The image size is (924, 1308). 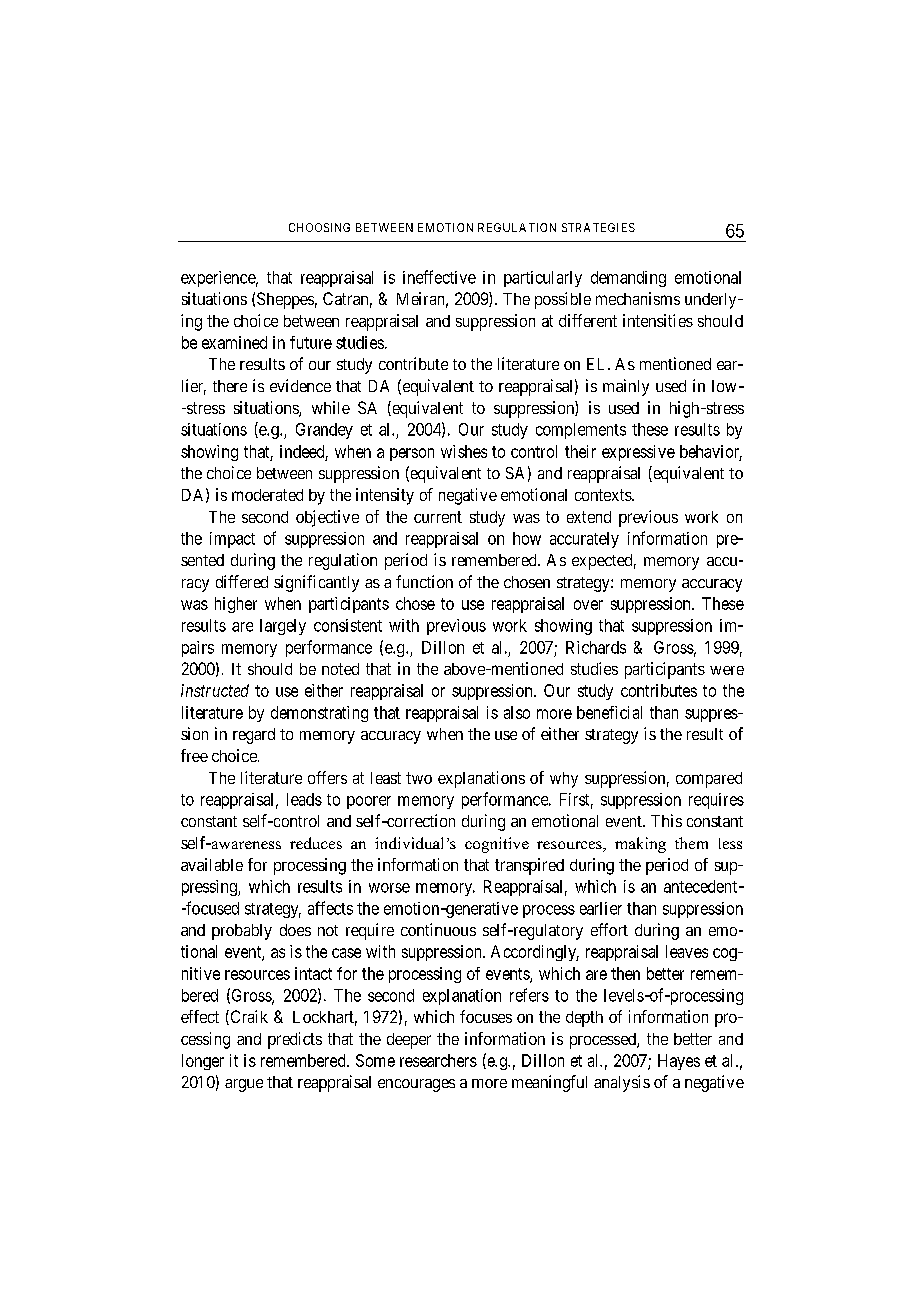 I want to click on researchers, so click(x=438, y=1060).
